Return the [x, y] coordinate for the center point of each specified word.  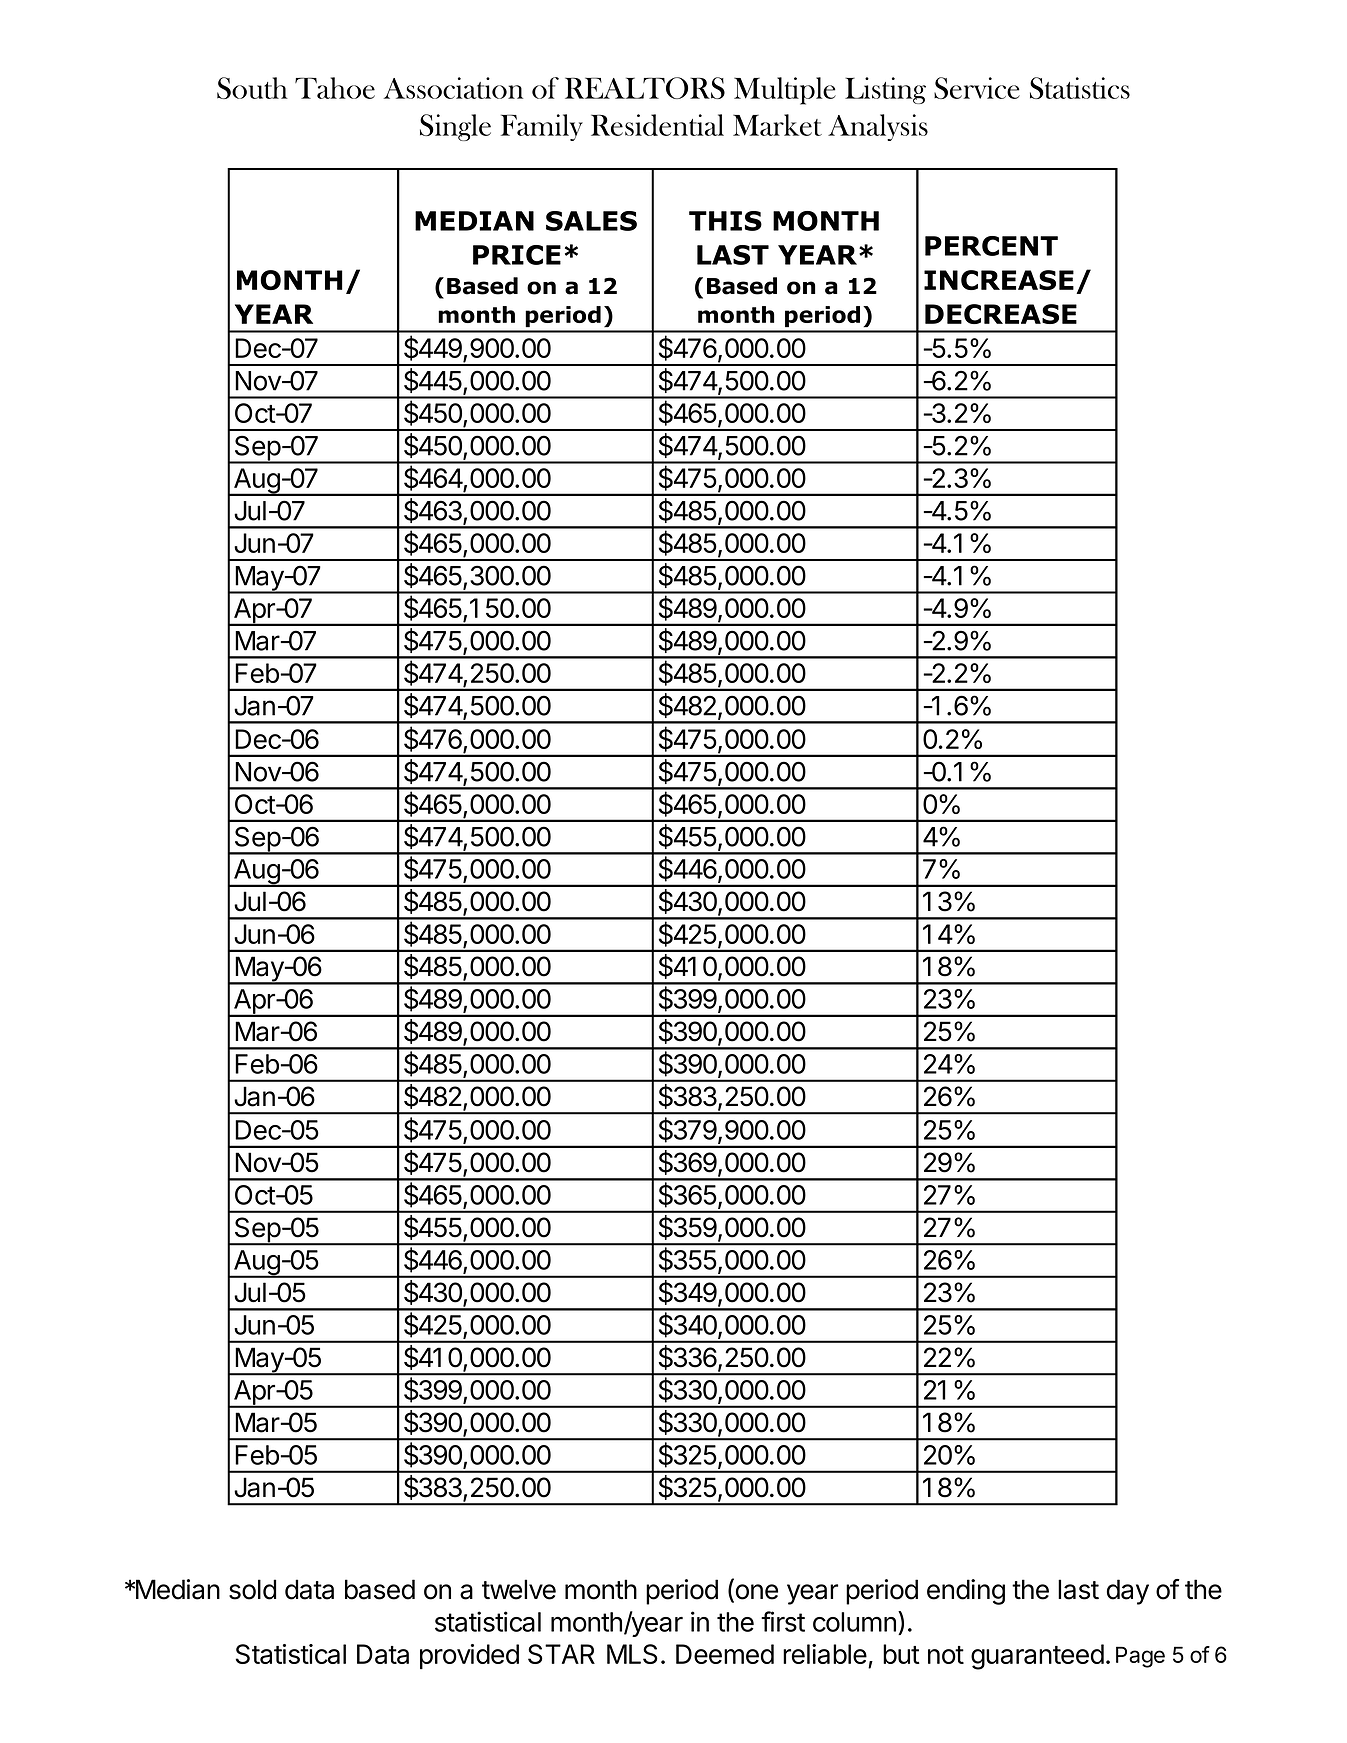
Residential [657, 125]
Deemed [725, 1654]
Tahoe [335, 88]
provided [469, 1656]
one [755, 1593]
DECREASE [1001, 314]
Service [977, 88]
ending [966, 1592]
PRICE [517, 255]
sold [252, 1589]
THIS [725, 221]
